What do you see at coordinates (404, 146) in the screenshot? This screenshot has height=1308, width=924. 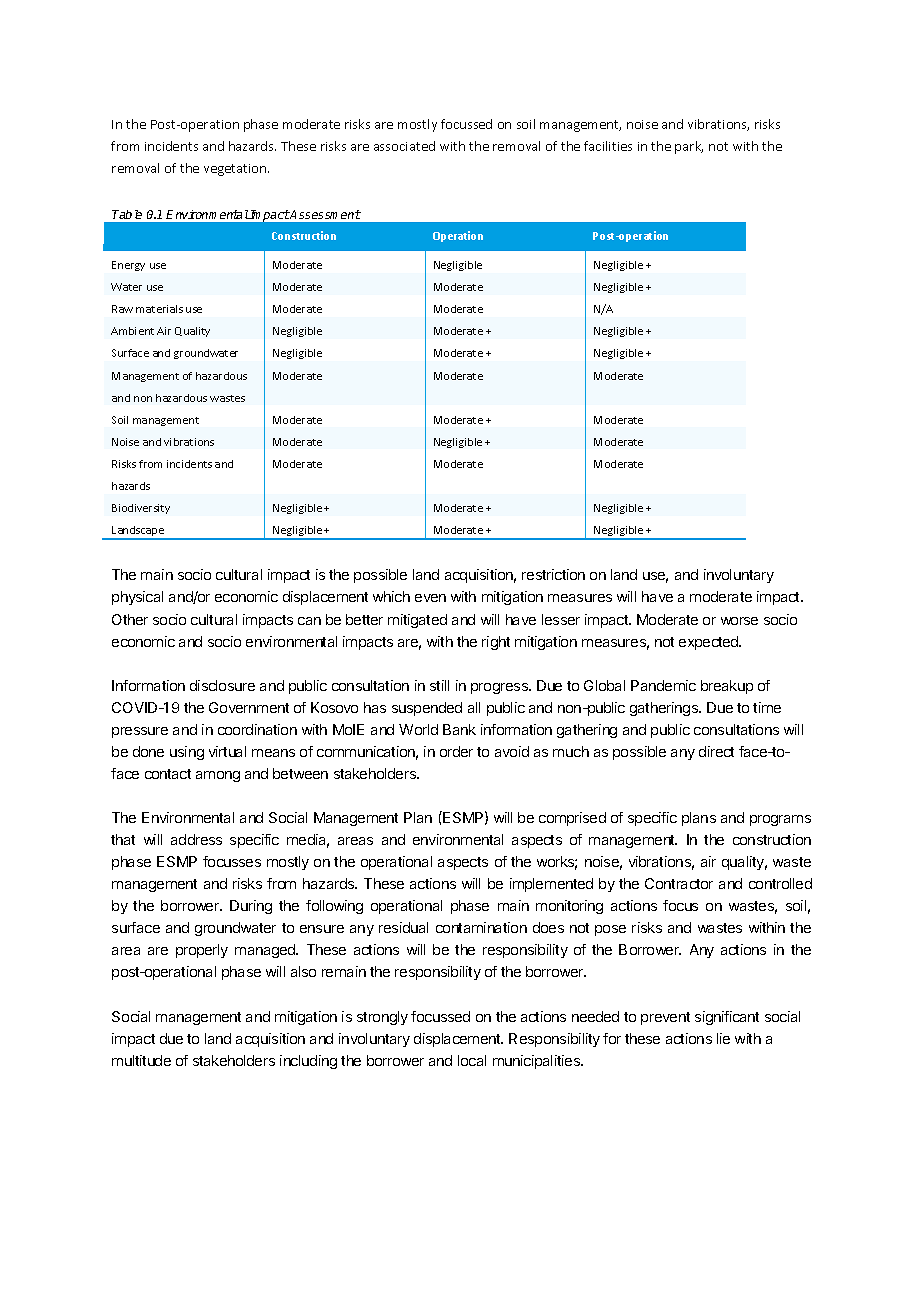 I see `associated` at bounding box center [404, 146].
